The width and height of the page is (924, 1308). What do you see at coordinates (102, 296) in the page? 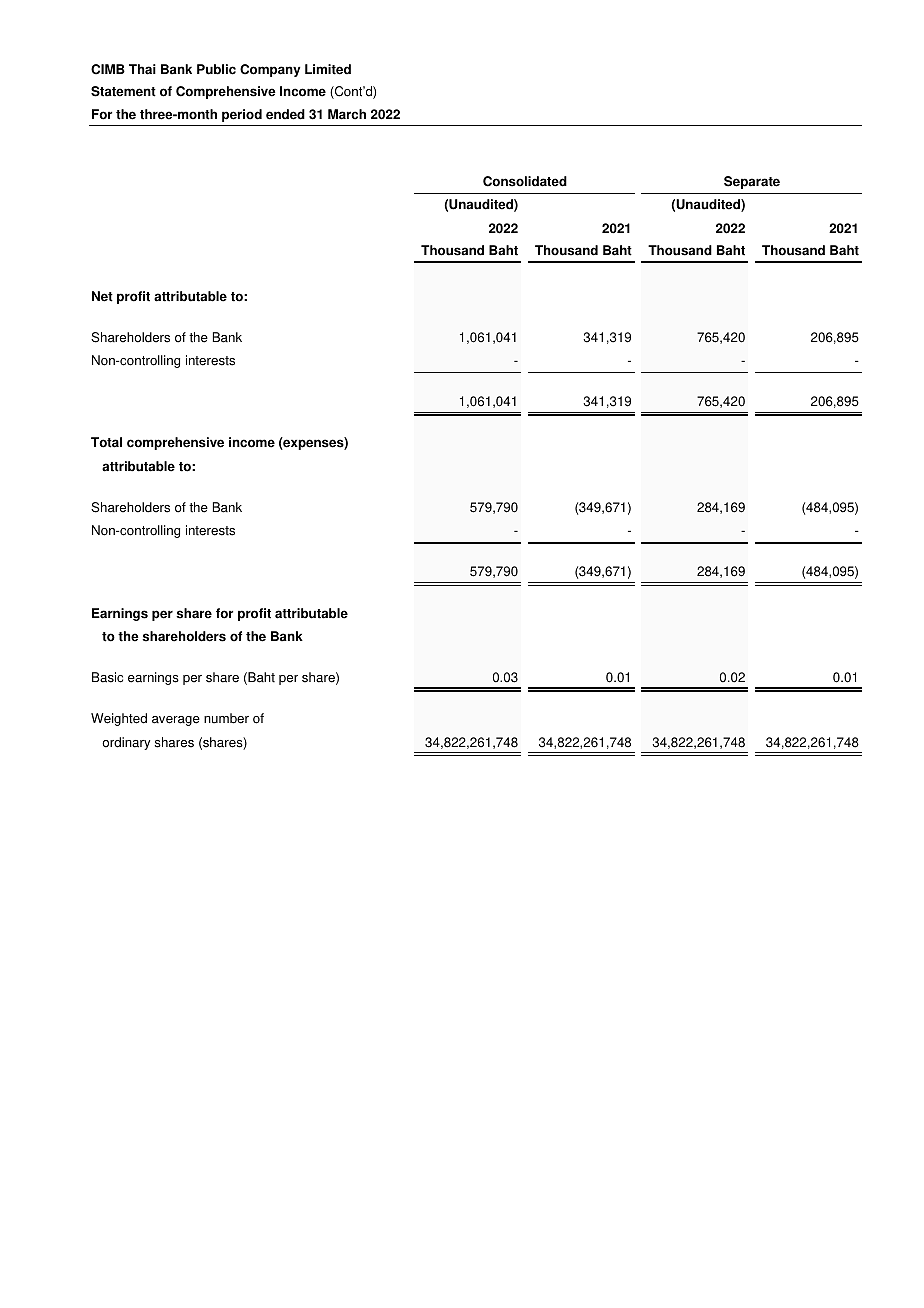
I see `Net` at bounding box center [102, 296].
